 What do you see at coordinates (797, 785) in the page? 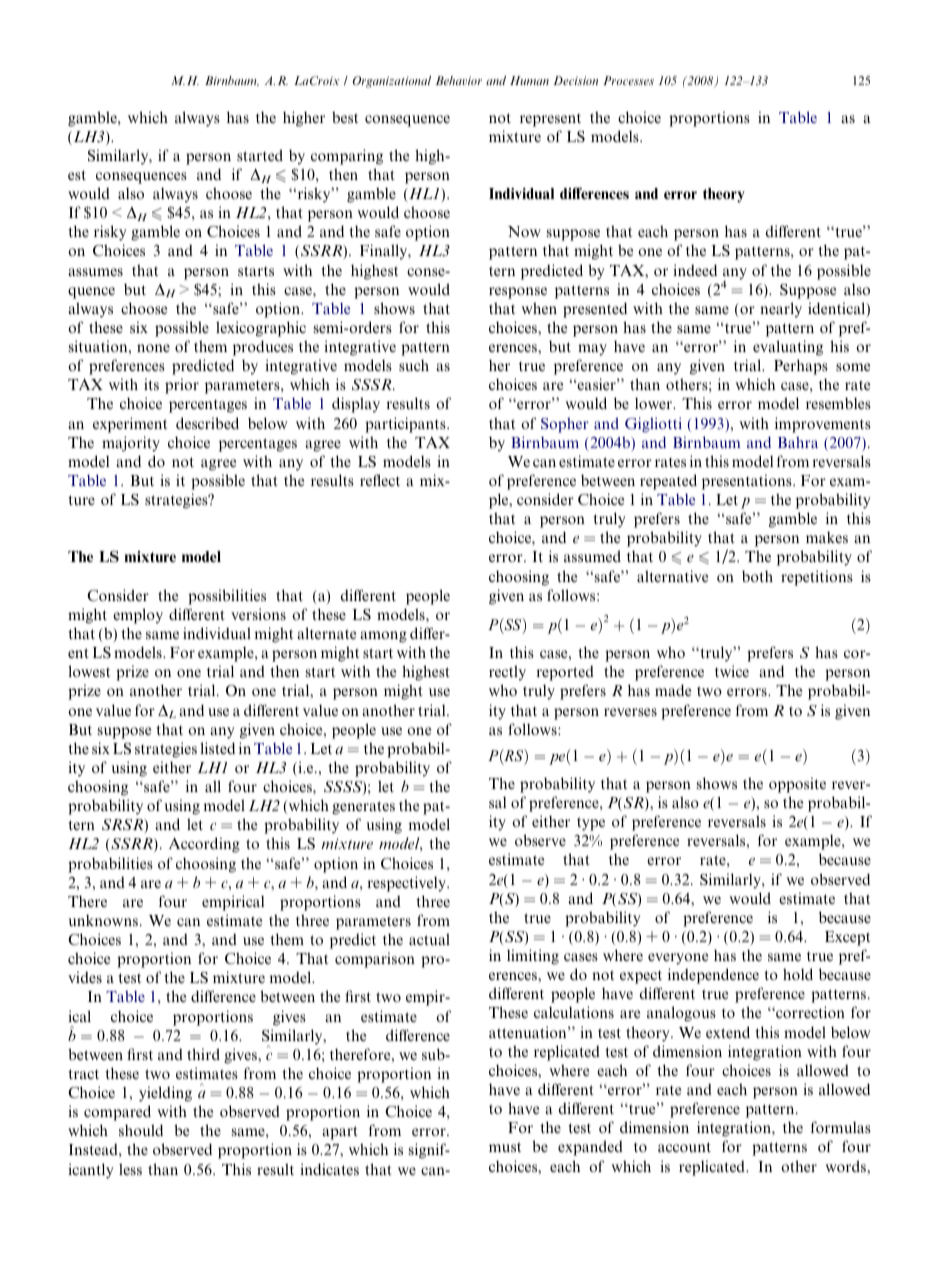
I see `opposite` at bounding box center [797, 785].
